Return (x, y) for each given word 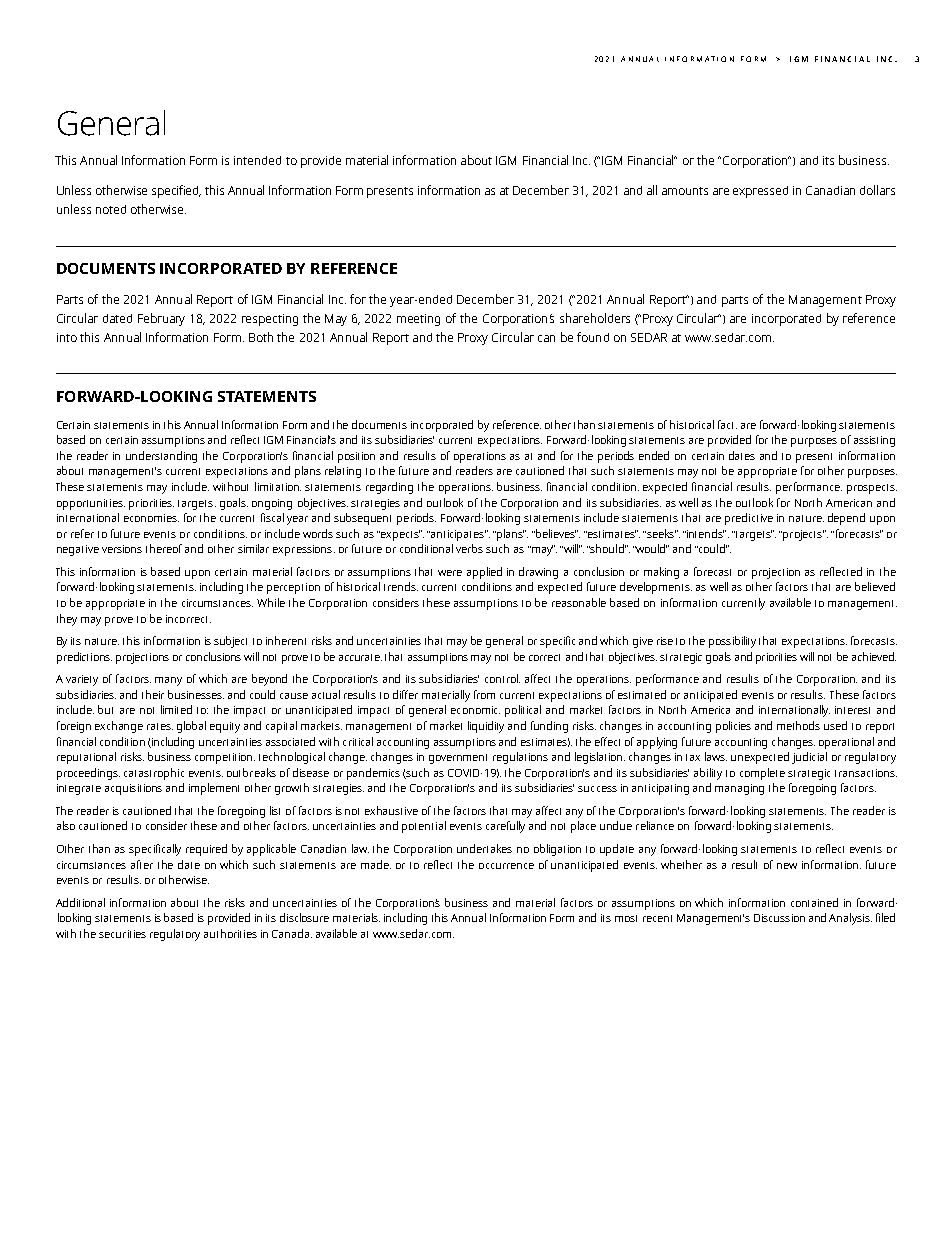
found (593, 337)
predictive (749, 519)
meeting (418, 320)
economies (151, 518)
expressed (760, 192)
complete (762, 774)
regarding (389, 488)
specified (176, 191)
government (458, 759)
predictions (84, 658)
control (502, 678)
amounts (685, 191)
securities (122, 934)
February (161, 319)
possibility (732, 642)
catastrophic (154, 774)
